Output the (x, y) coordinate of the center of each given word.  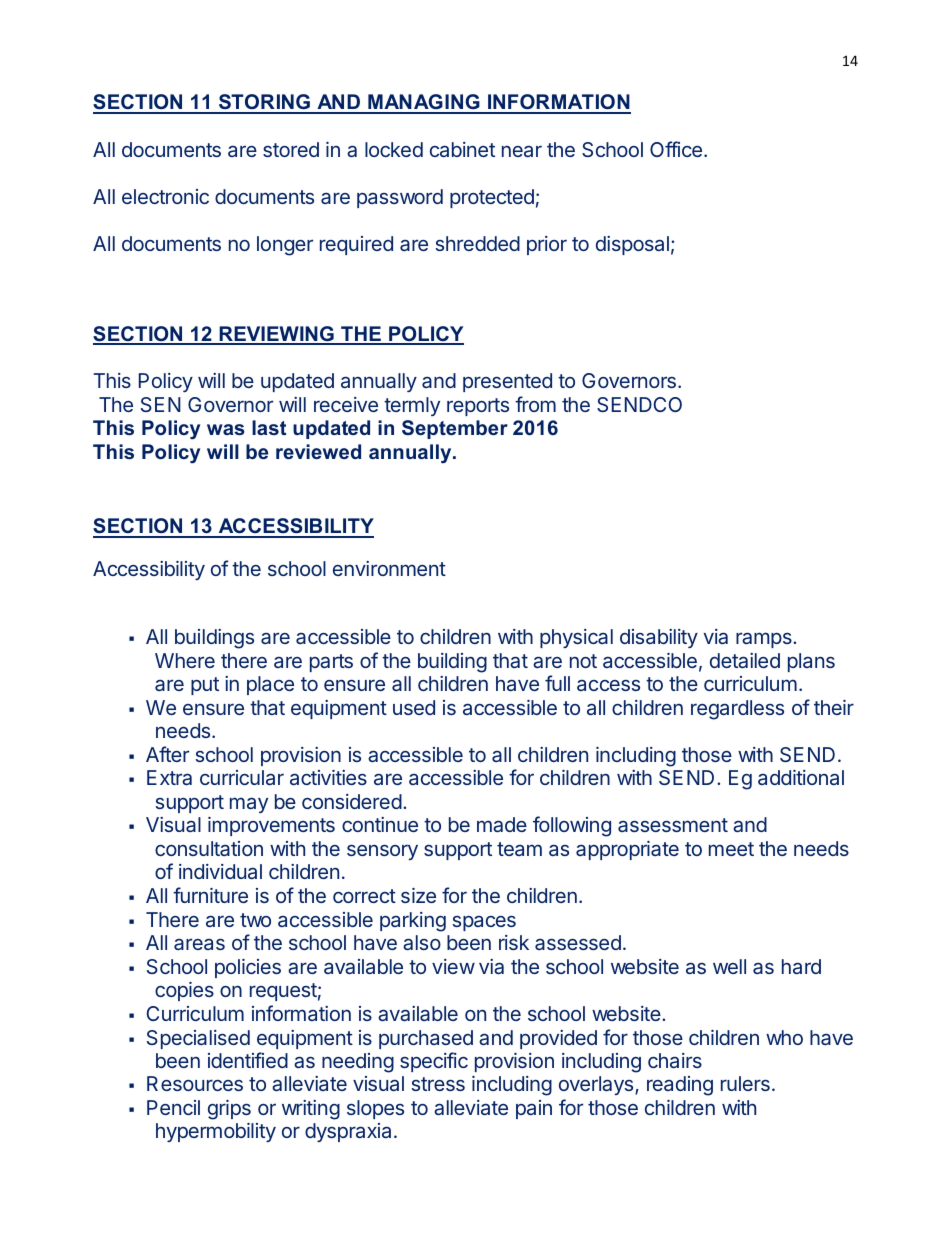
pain (534, 1109)
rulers (745, 1083)
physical (576, 638)
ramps (765, 640)
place (270, 685)
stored (291, 149)
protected (492, 198)
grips (229, 1110)
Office (676, 149)
